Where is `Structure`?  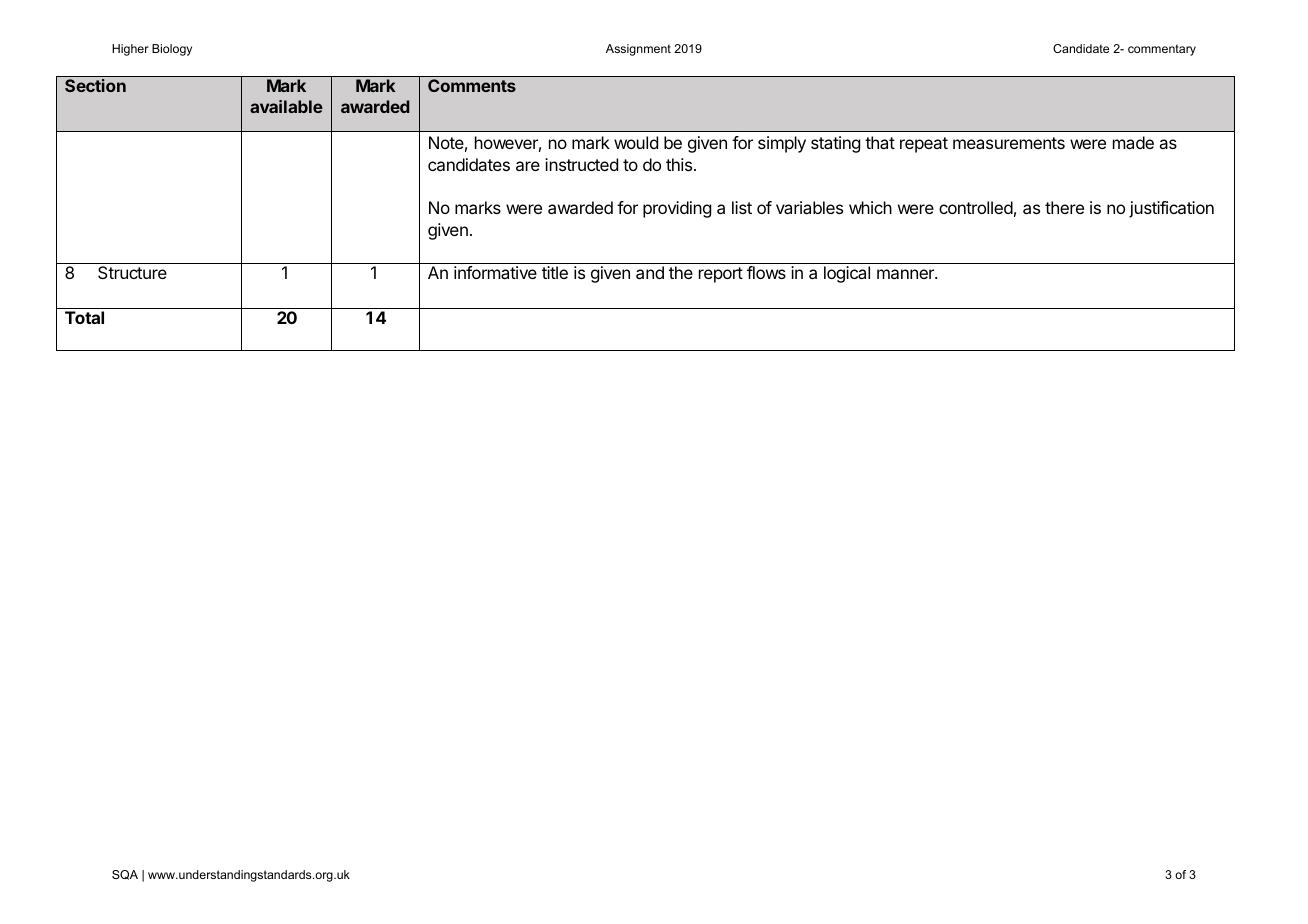
Structure is located at coordinates (132, 272).
